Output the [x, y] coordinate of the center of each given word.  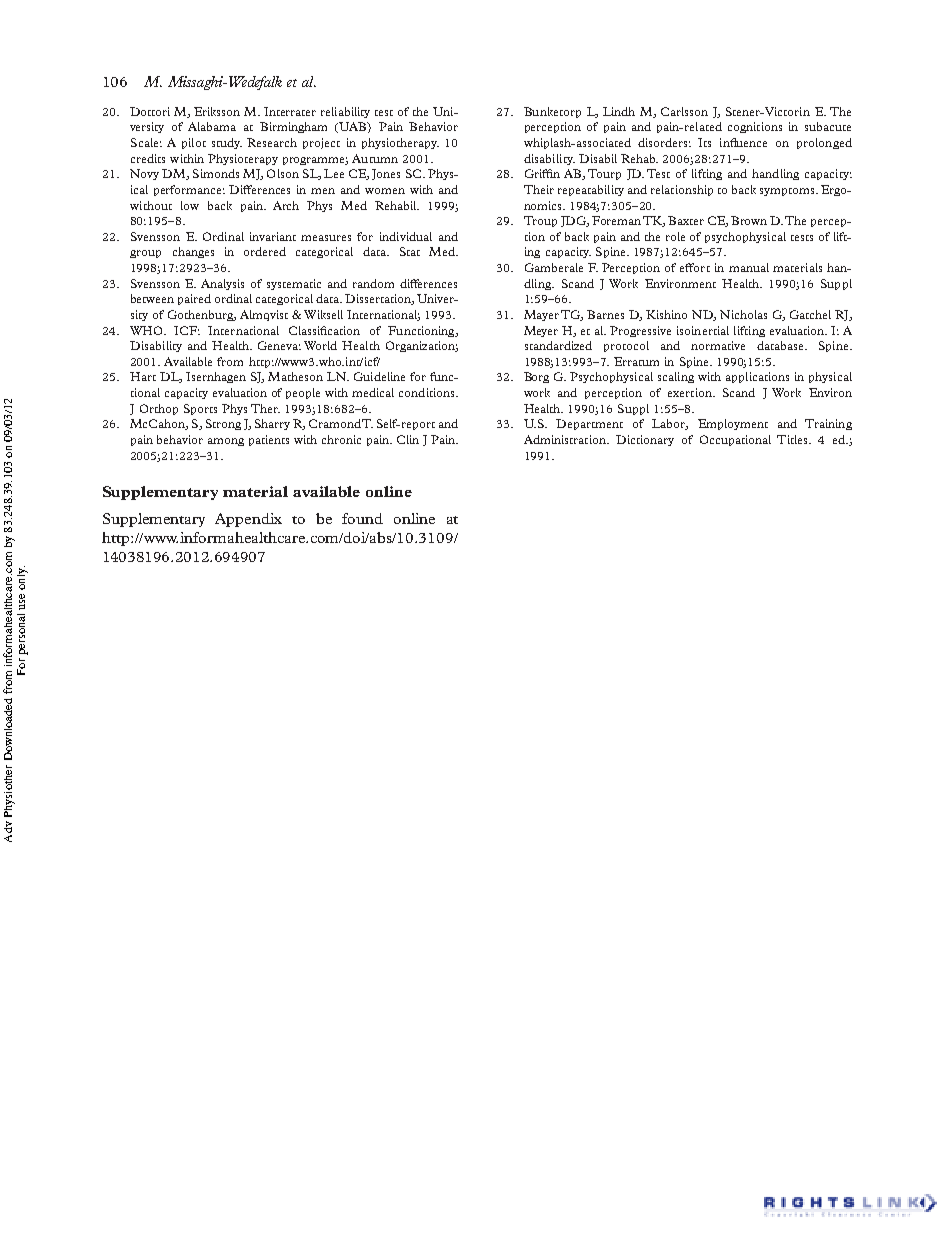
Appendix [248, 520]
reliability [345, 112]
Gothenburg [201, 315]
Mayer [541, 315]
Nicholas [743, 314]
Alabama [212, 126]
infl [728, 142]
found [362, 518]
